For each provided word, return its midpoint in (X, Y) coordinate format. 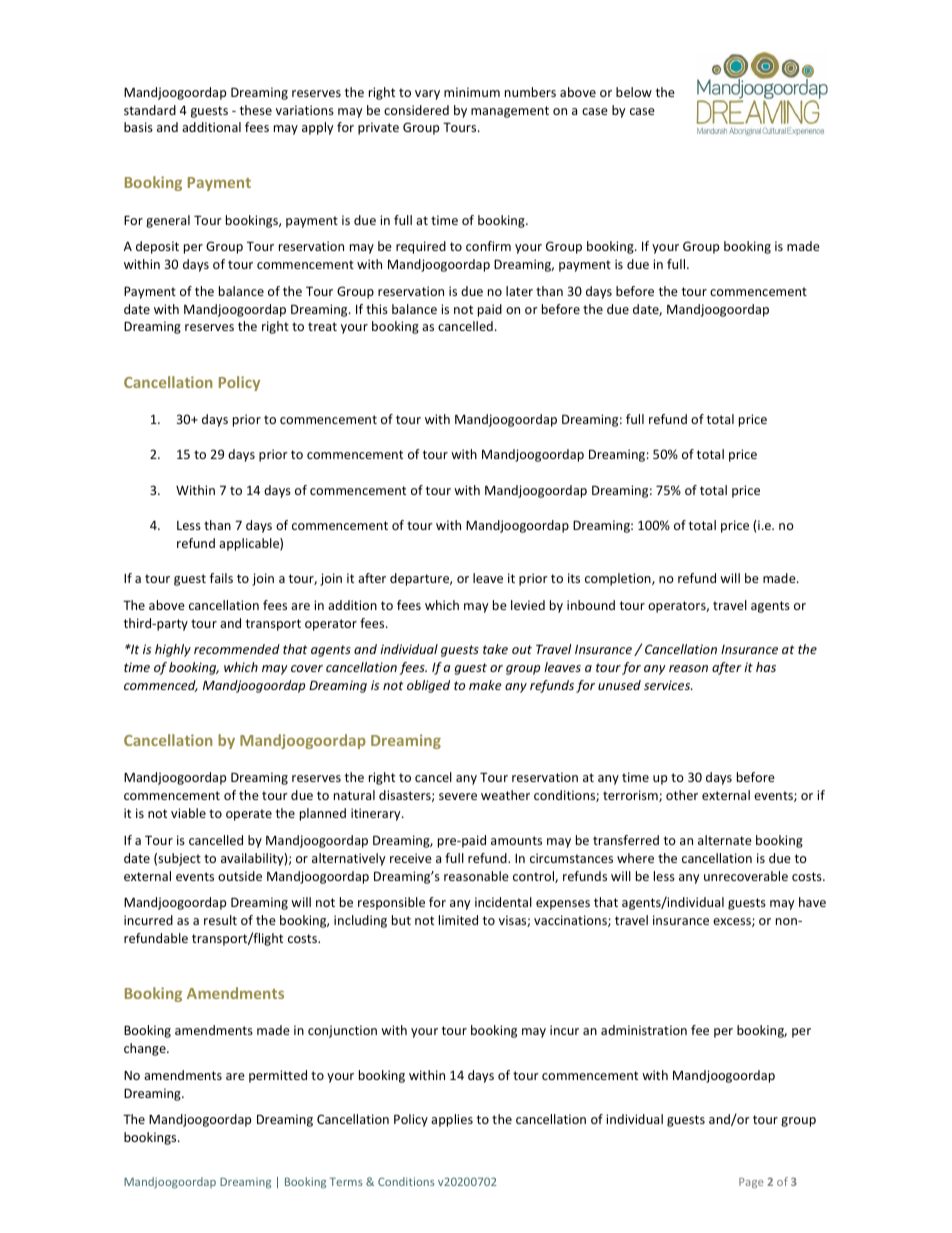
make (485, 685)
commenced (161, 686)
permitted (278, 1076)
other (682, 795)
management (510, 112)
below (634, 92)
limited (458, 920)
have (812, 902)
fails (221, 578)
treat (322, 326)
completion (619, 579)
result (220, 920)
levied (528, 605)
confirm (488, 246)
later (519, 291)
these (256, 110)
